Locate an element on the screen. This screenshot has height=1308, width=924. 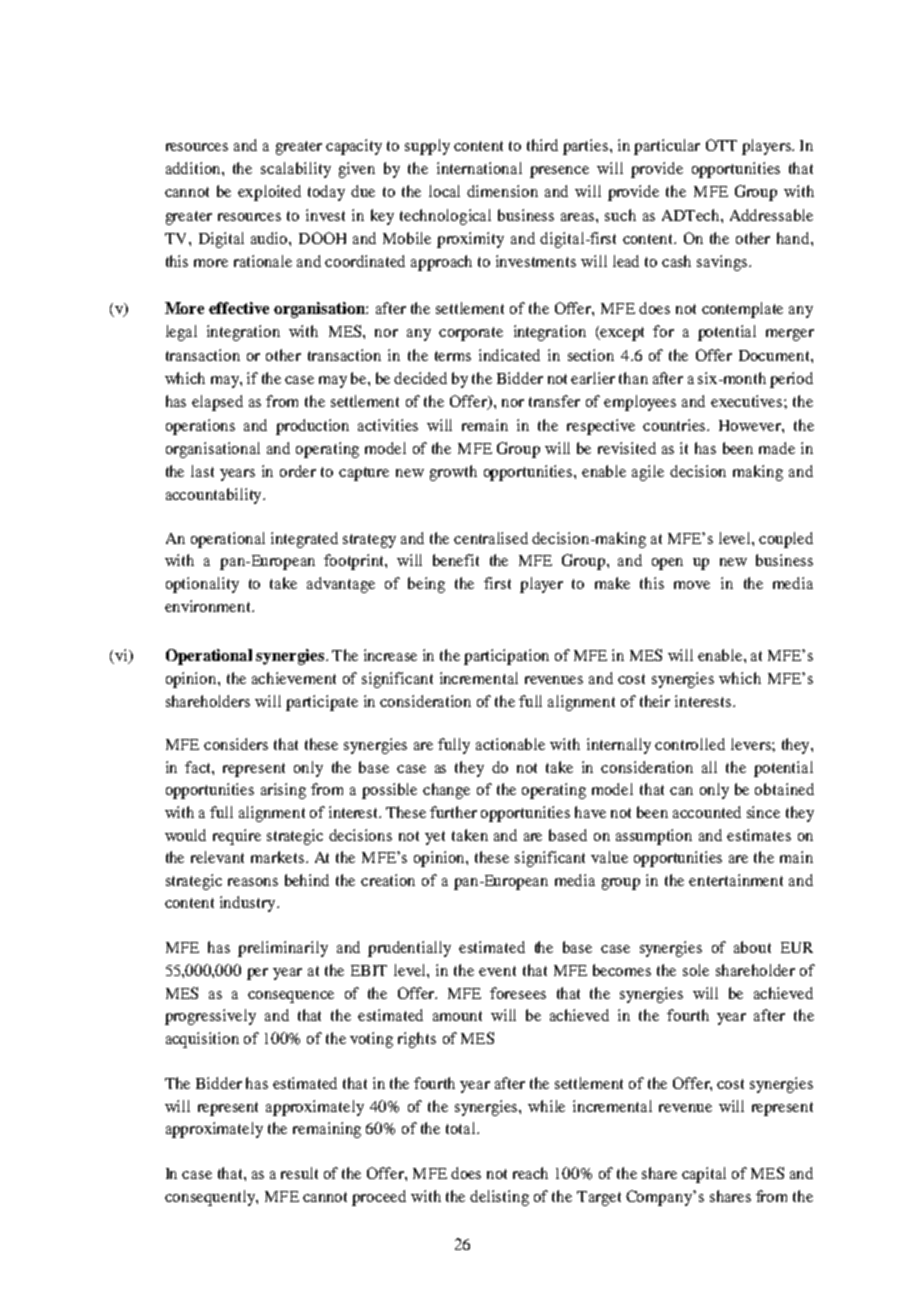
their is located at coordinates (655, 701).
